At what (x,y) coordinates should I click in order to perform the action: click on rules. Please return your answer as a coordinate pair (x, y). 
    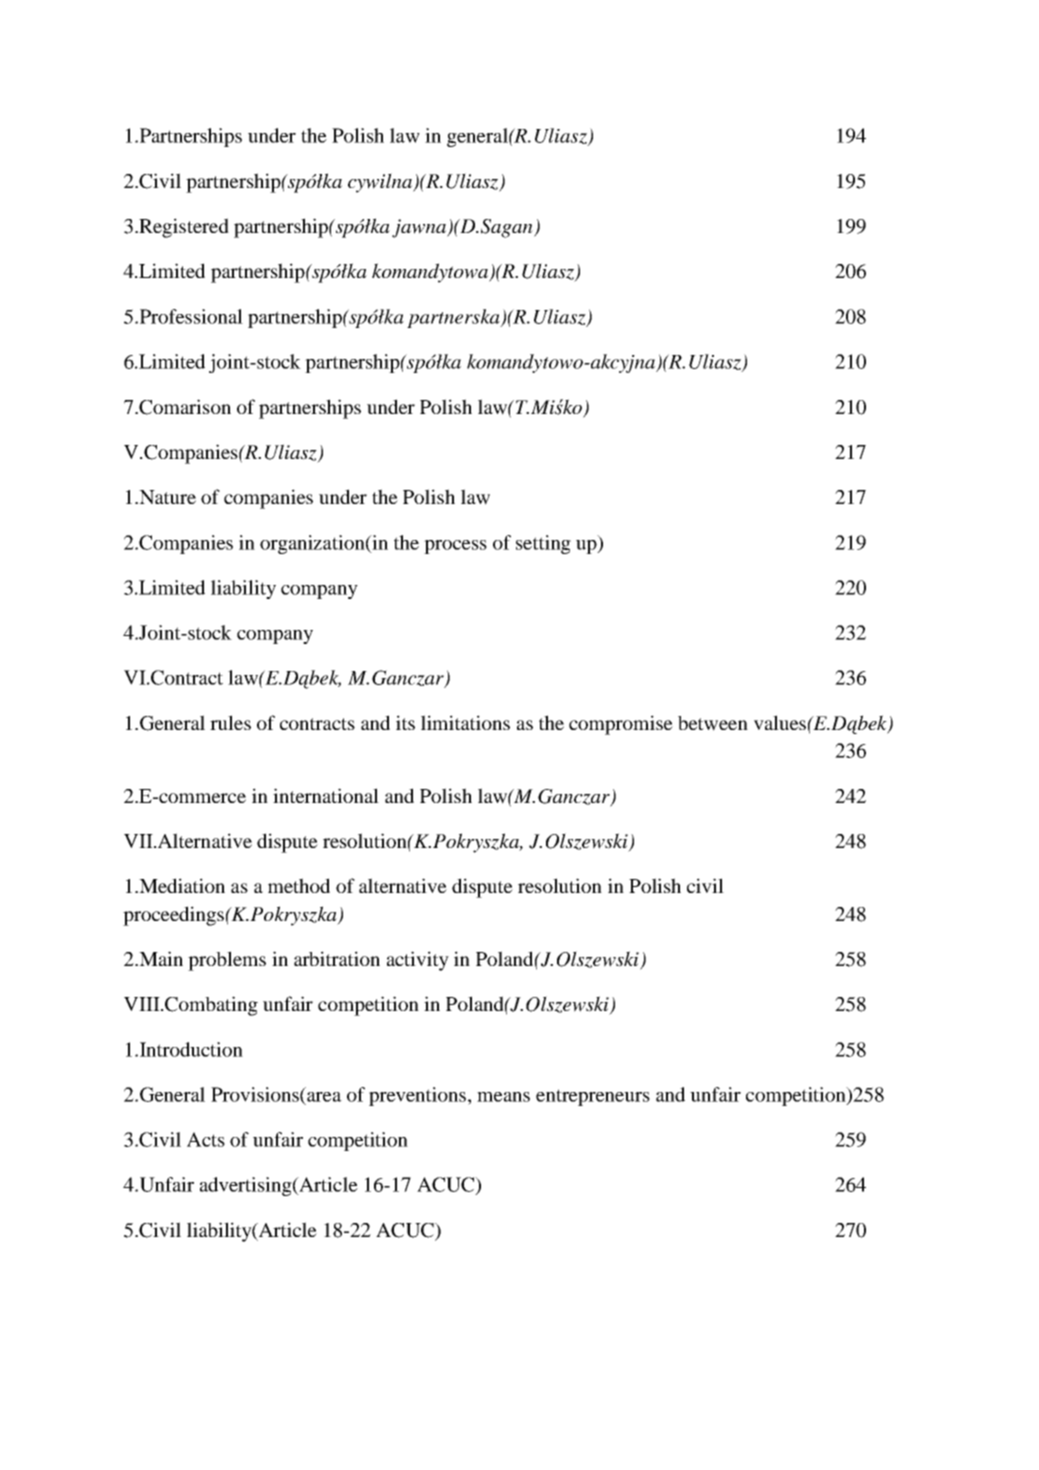
    Looking at the image, I should click on (230, 722).
